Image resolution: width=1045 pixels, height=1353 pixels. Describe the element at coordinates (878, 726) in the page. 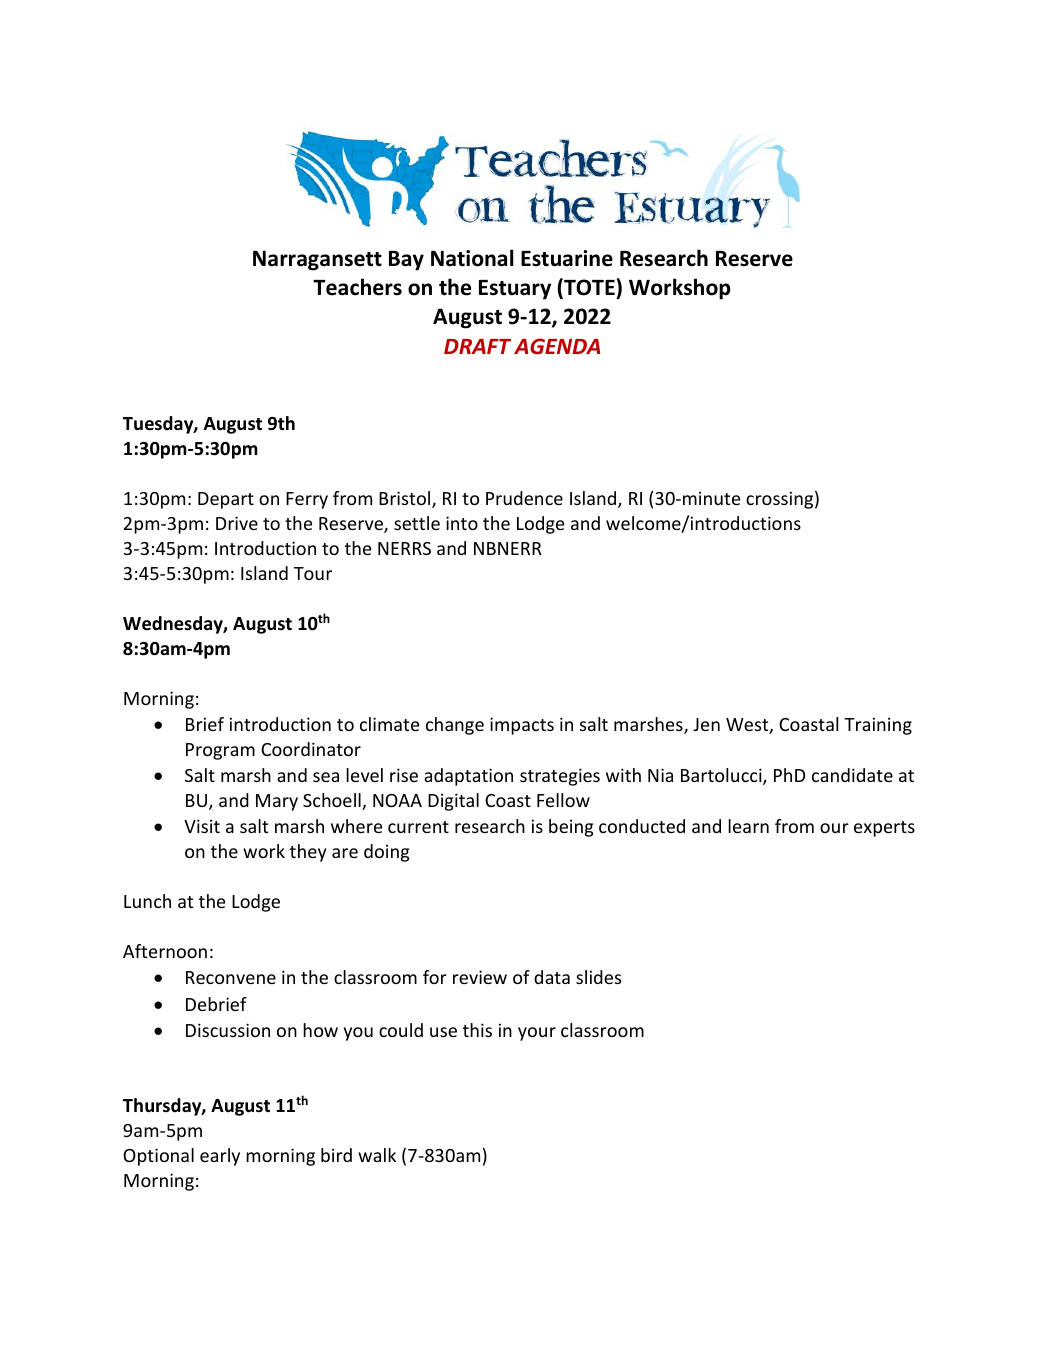

I see `Training` at that location.
